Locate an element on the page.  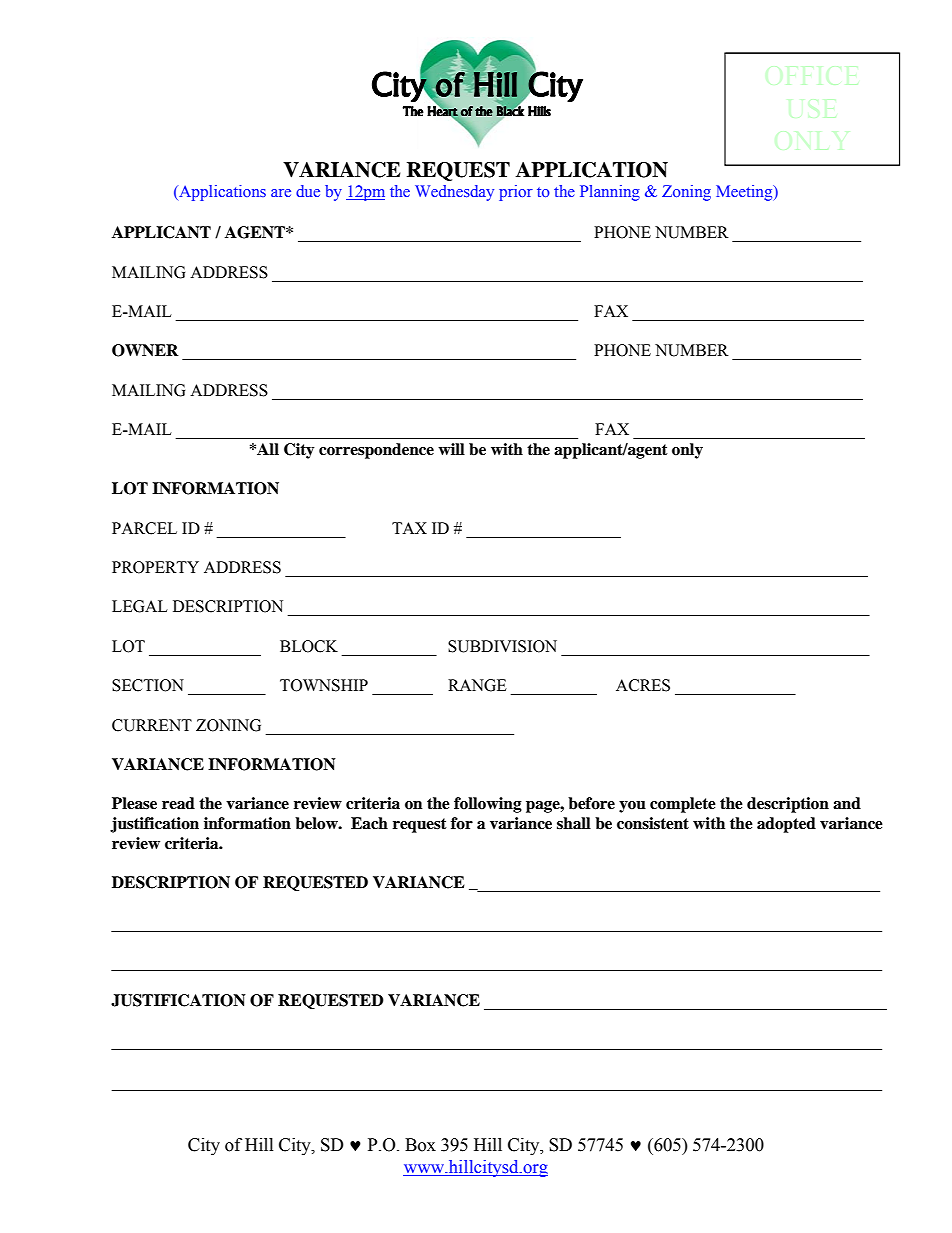
read is located at coordinates (178, 803).
